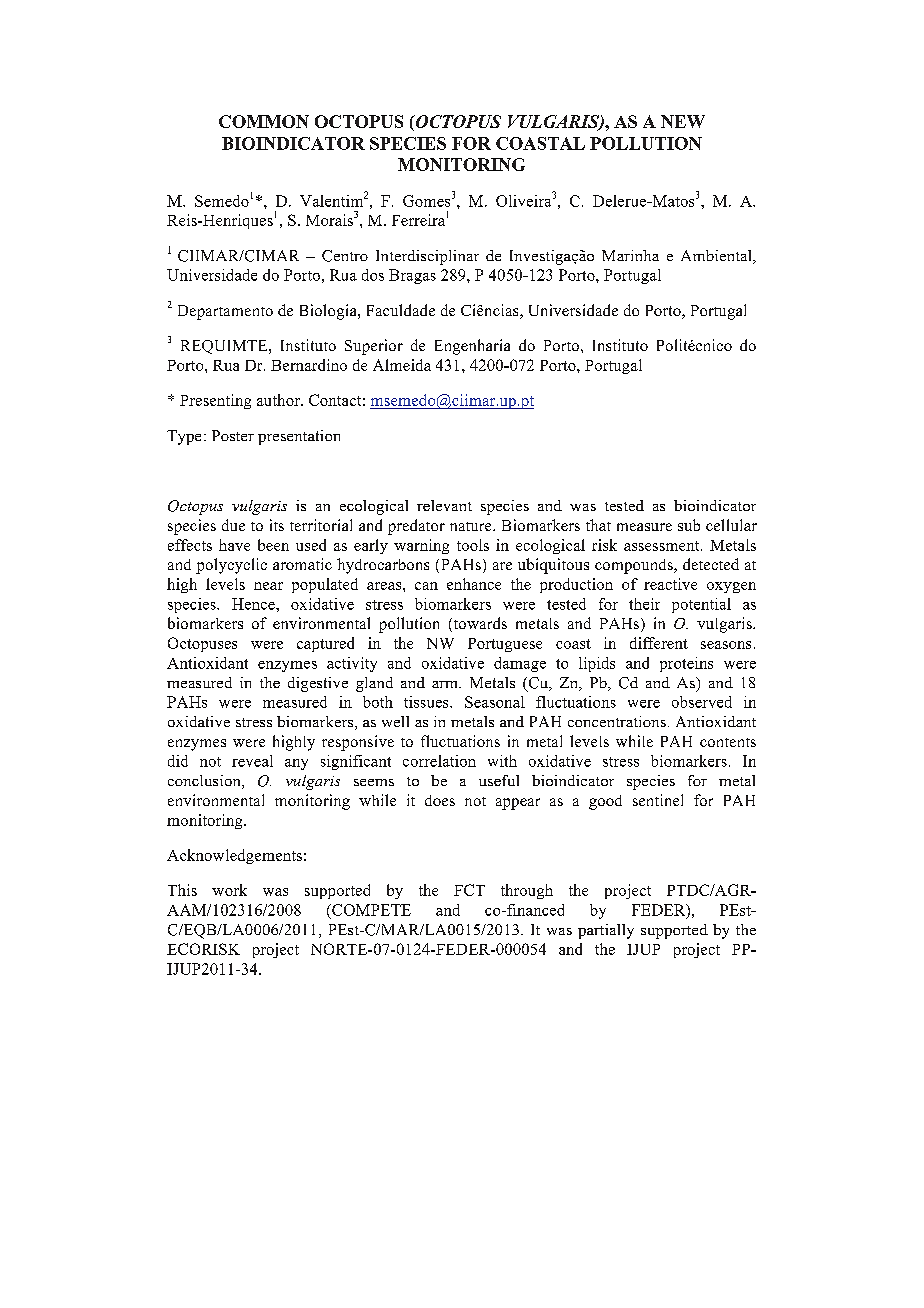 This image has height=1308, width=924. I want to click on Centro, so click(345, 256).
